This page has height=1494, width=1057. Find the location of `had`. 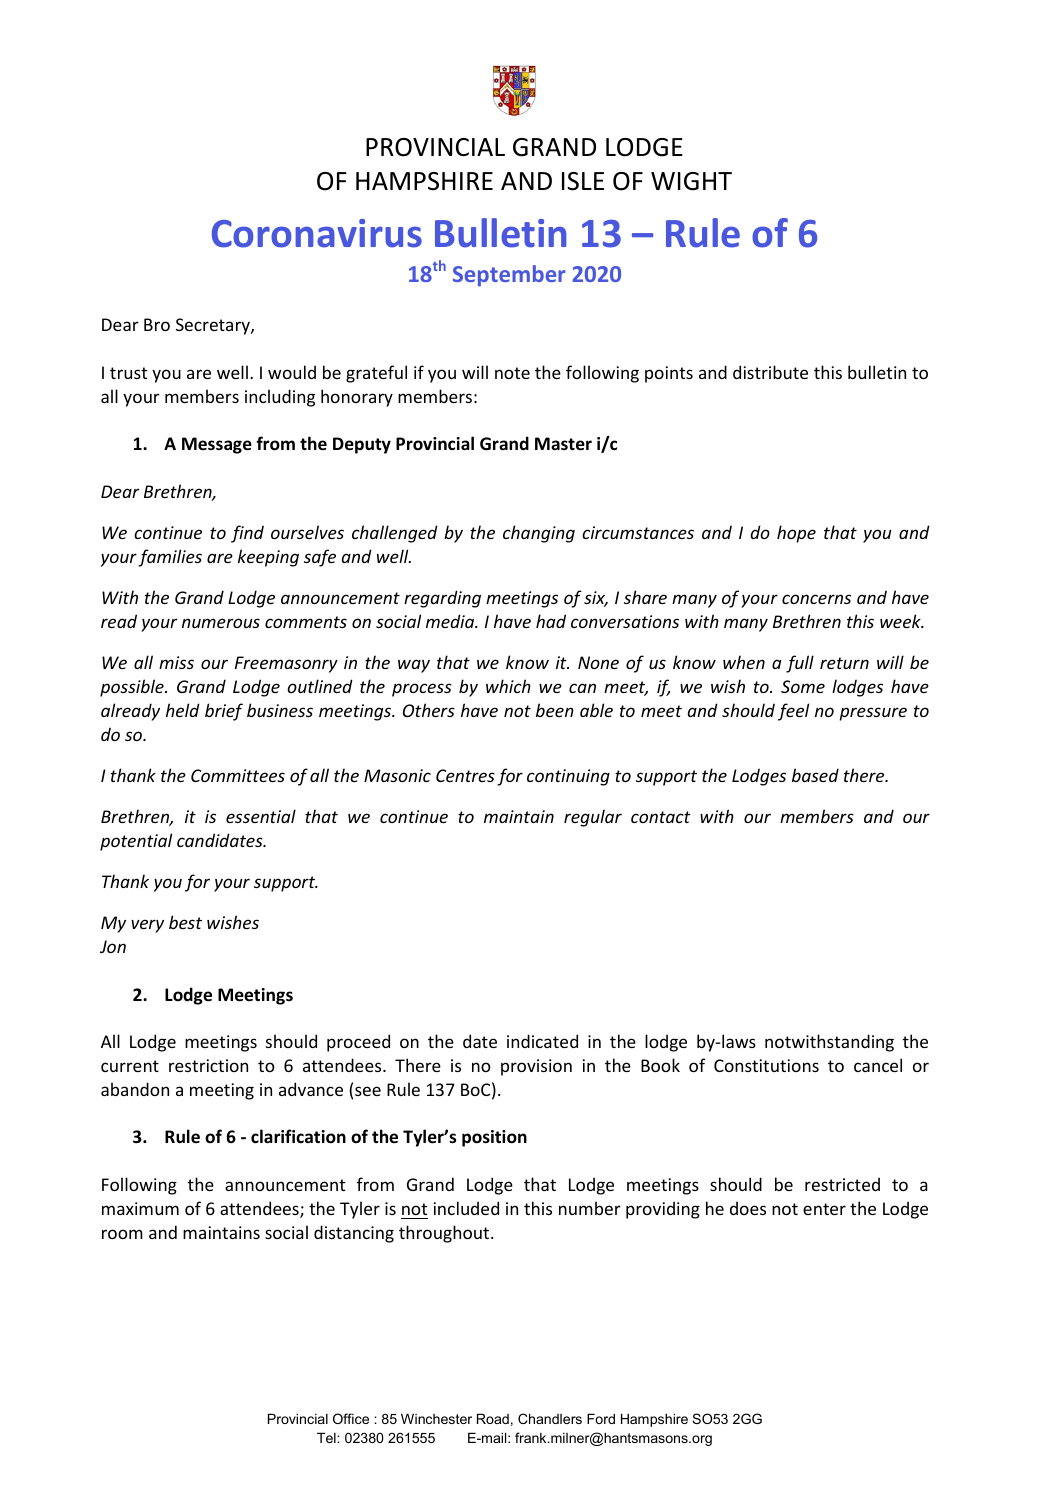

had is located at coordinates (551, 621).
